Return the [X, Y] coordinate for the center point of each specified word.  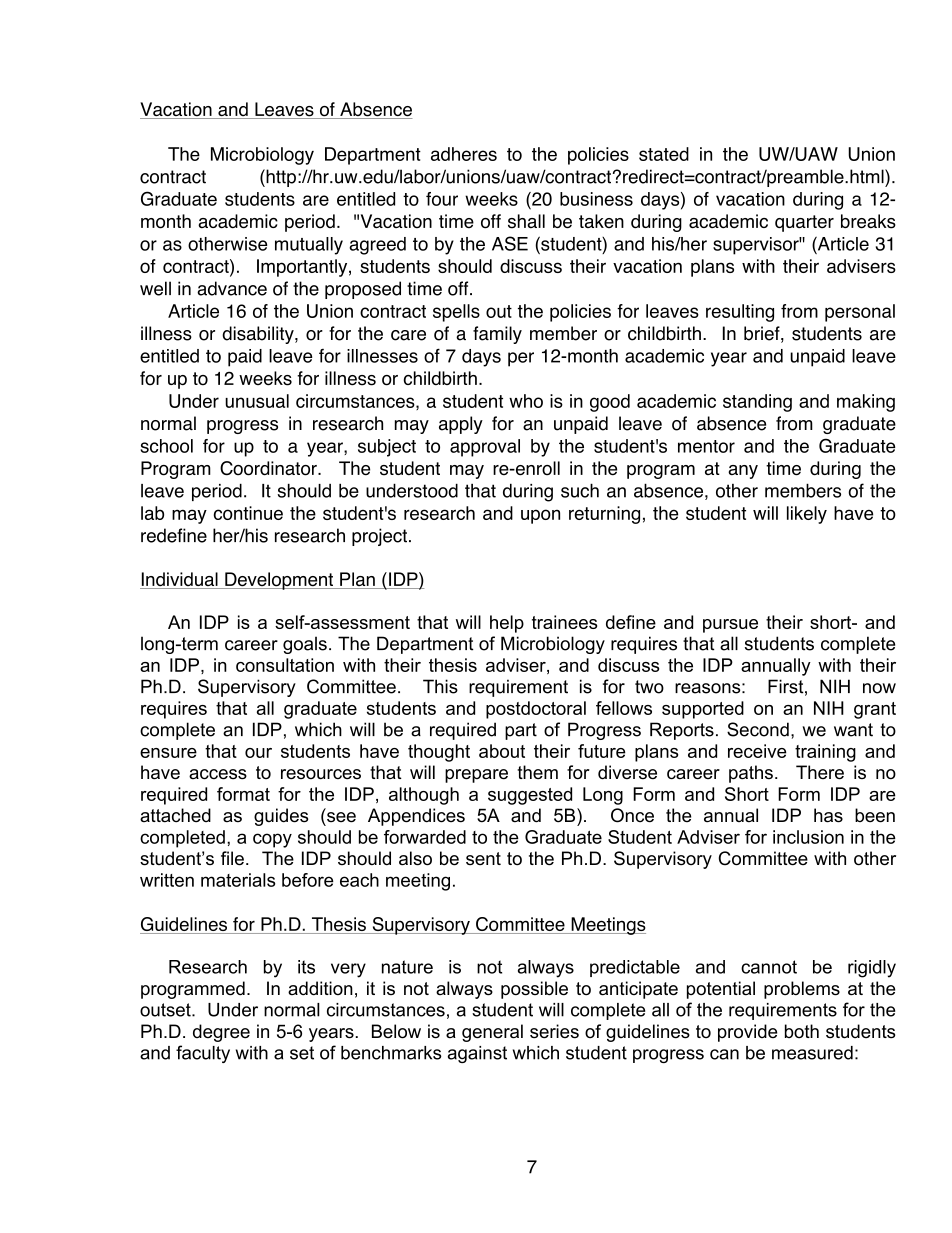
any [743, 472]
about [502, 751]
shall [526, 221]
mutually [309, 246]
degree [221, 1033]
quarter [804, 223]
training [825, 753]
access [218, 774]
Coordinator [269, 468]
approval [485, 448]
